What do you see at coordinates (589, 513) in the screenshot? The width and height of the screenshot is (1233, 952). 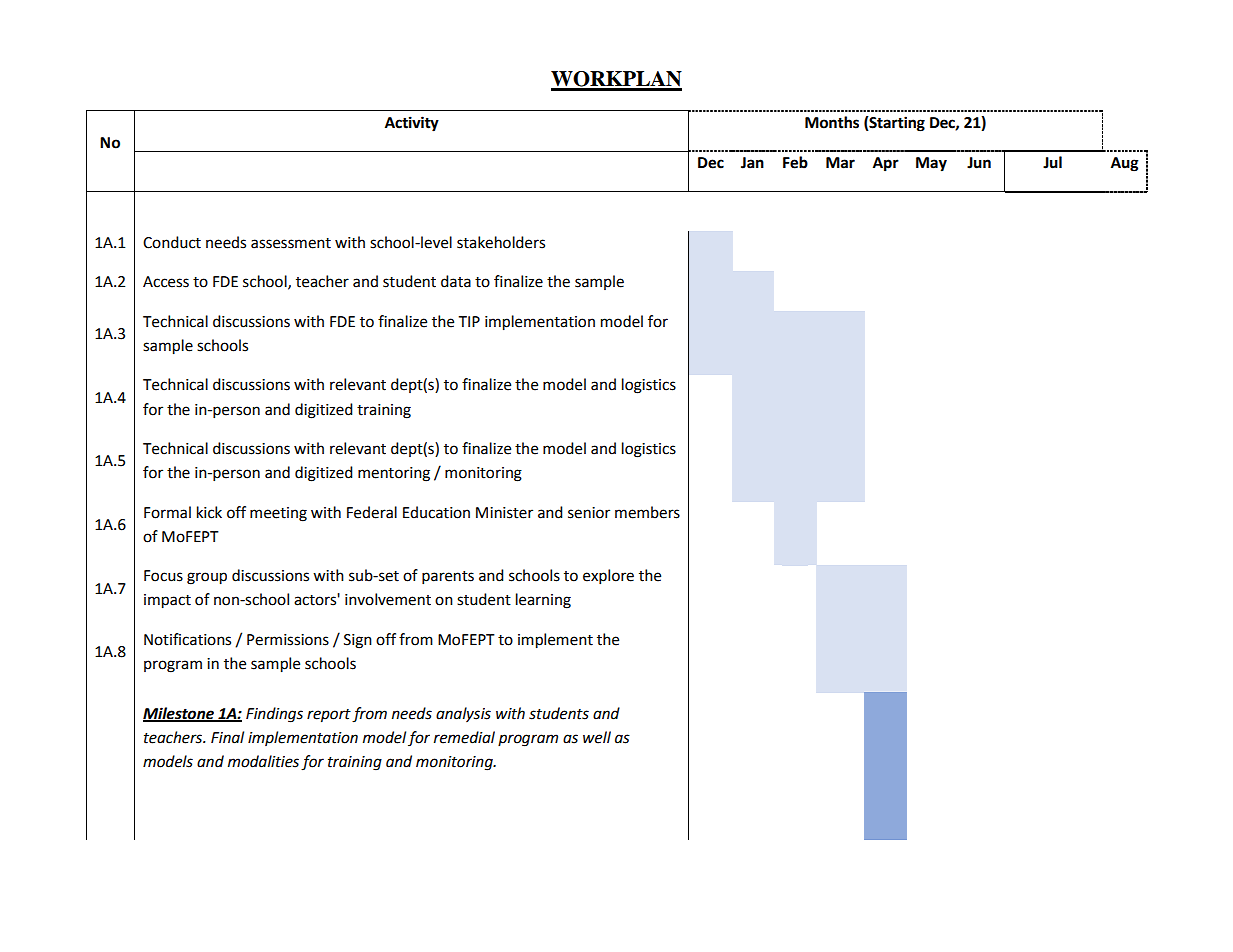 I see `senior` at bounding box center [589, 513].
